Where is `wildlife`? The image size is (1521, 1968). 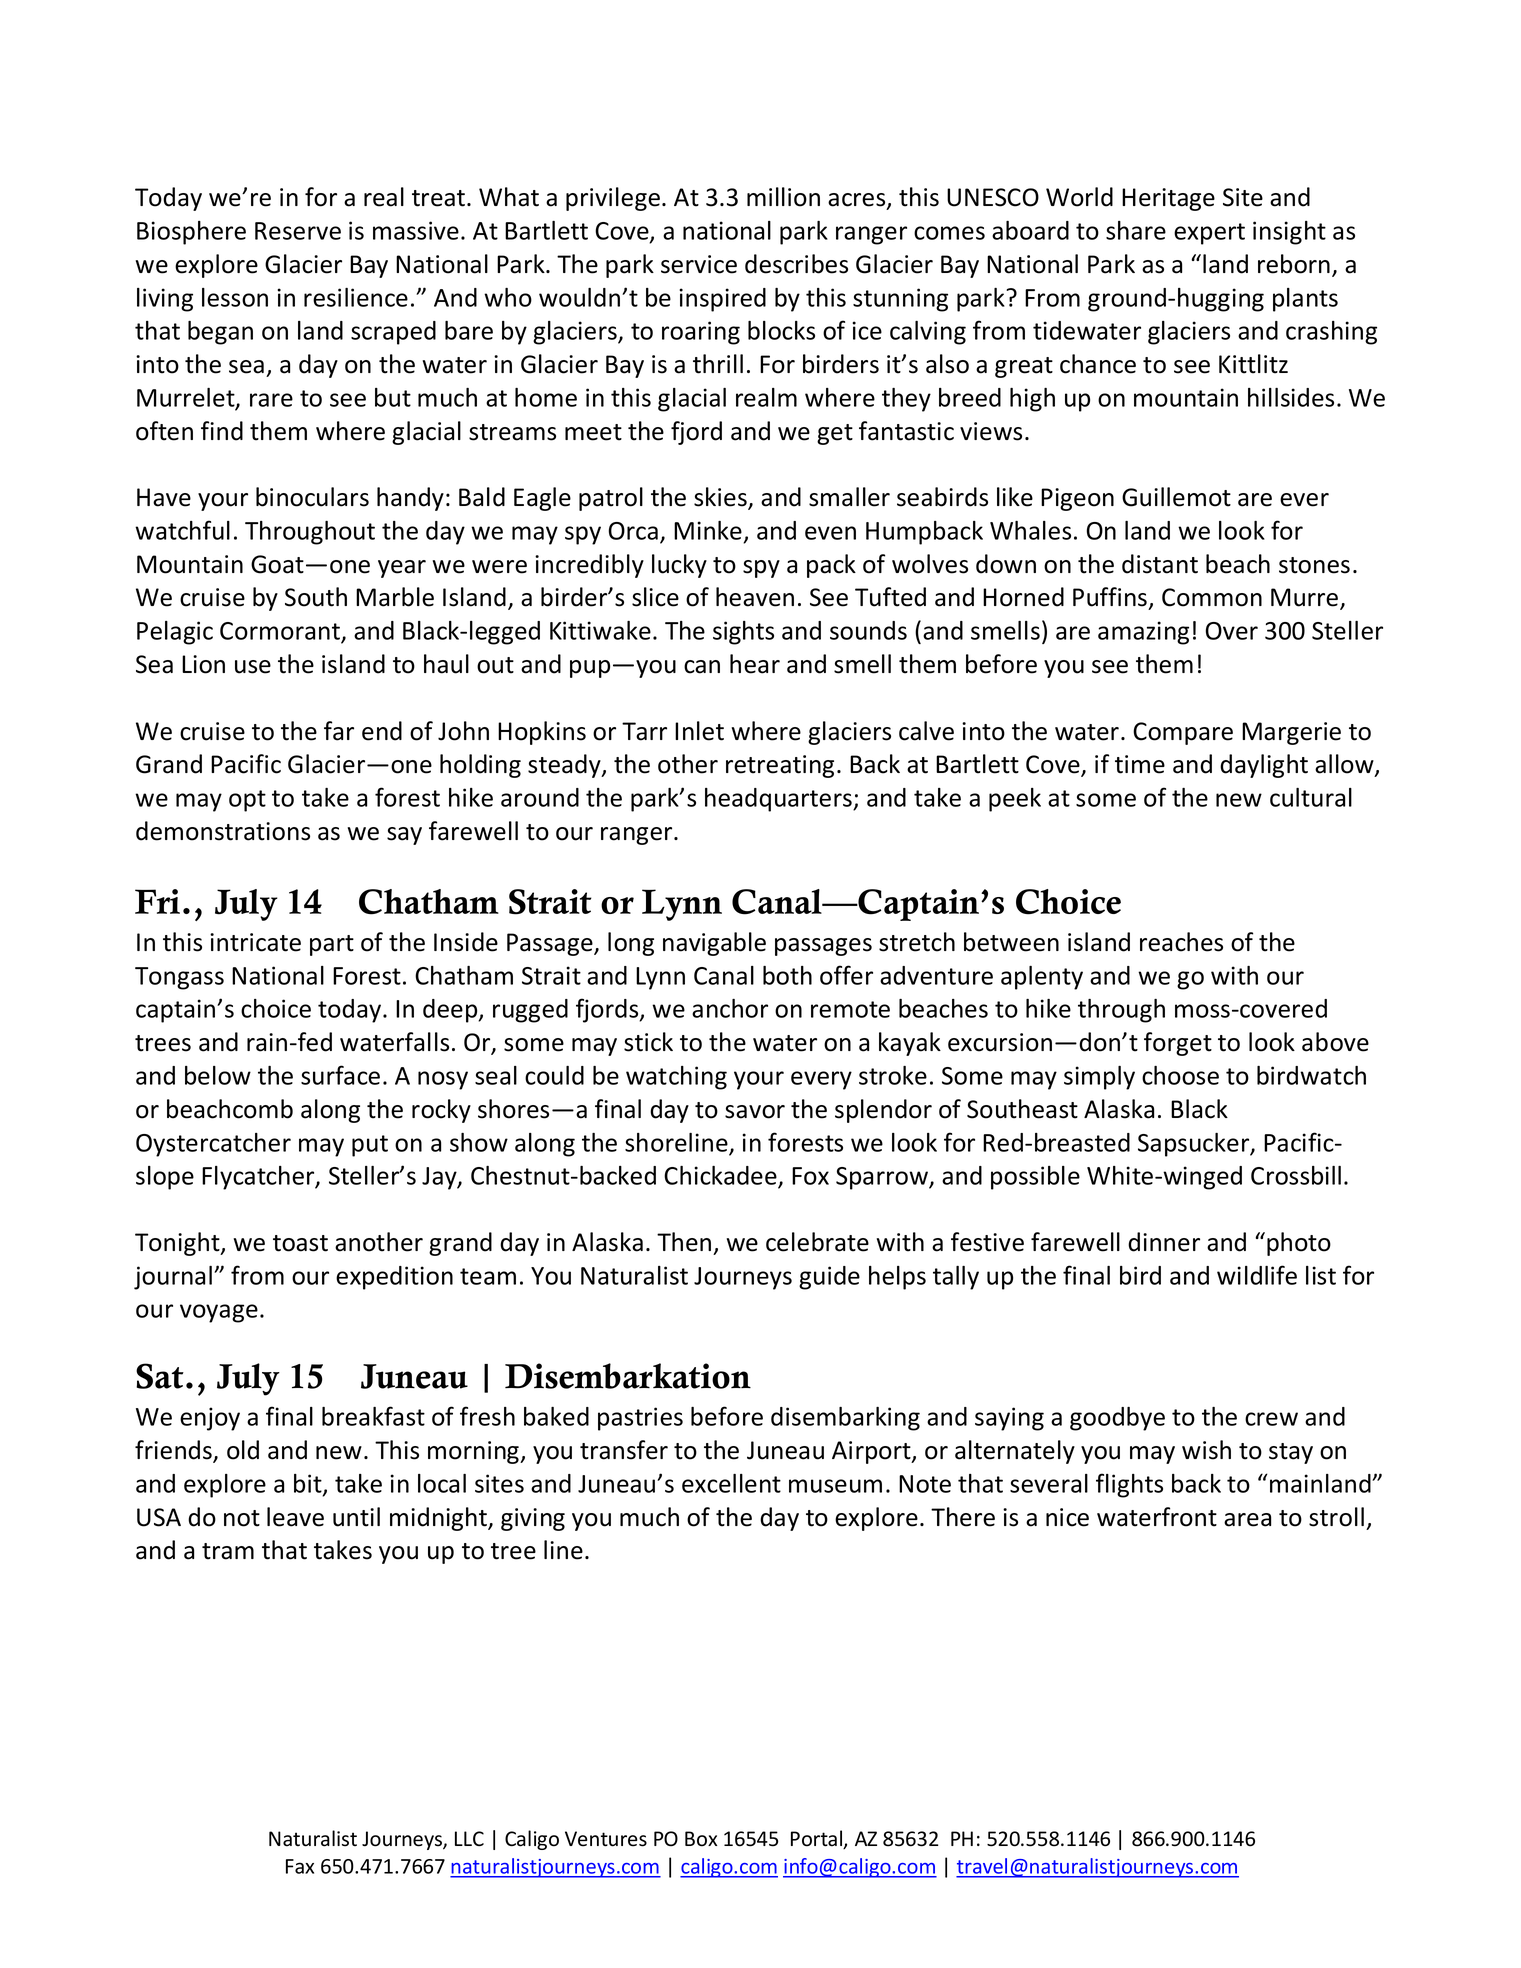 wildlife is located at coordinates (1257, 1275).
